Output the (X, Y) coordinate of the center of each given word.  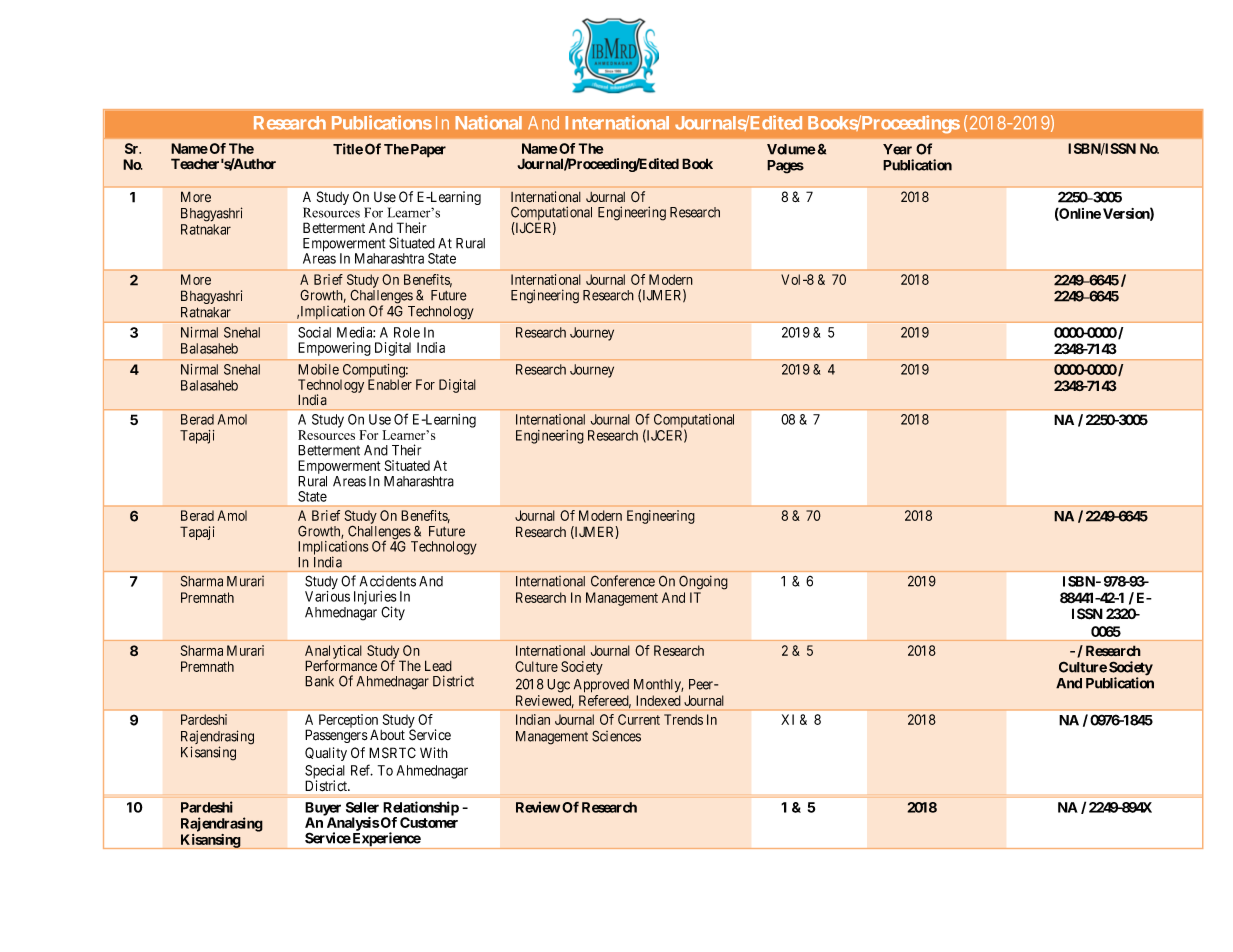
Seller (362, 807)
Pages (785, 167)
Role (407, 332)
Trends (683, 719)
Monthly (658, 685)
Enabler (390, 384)
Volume (791, 149)
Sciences (616, 736)
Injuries (375, 599)
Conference (623, 581)
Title (348, 149)
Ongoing (703, 582)
